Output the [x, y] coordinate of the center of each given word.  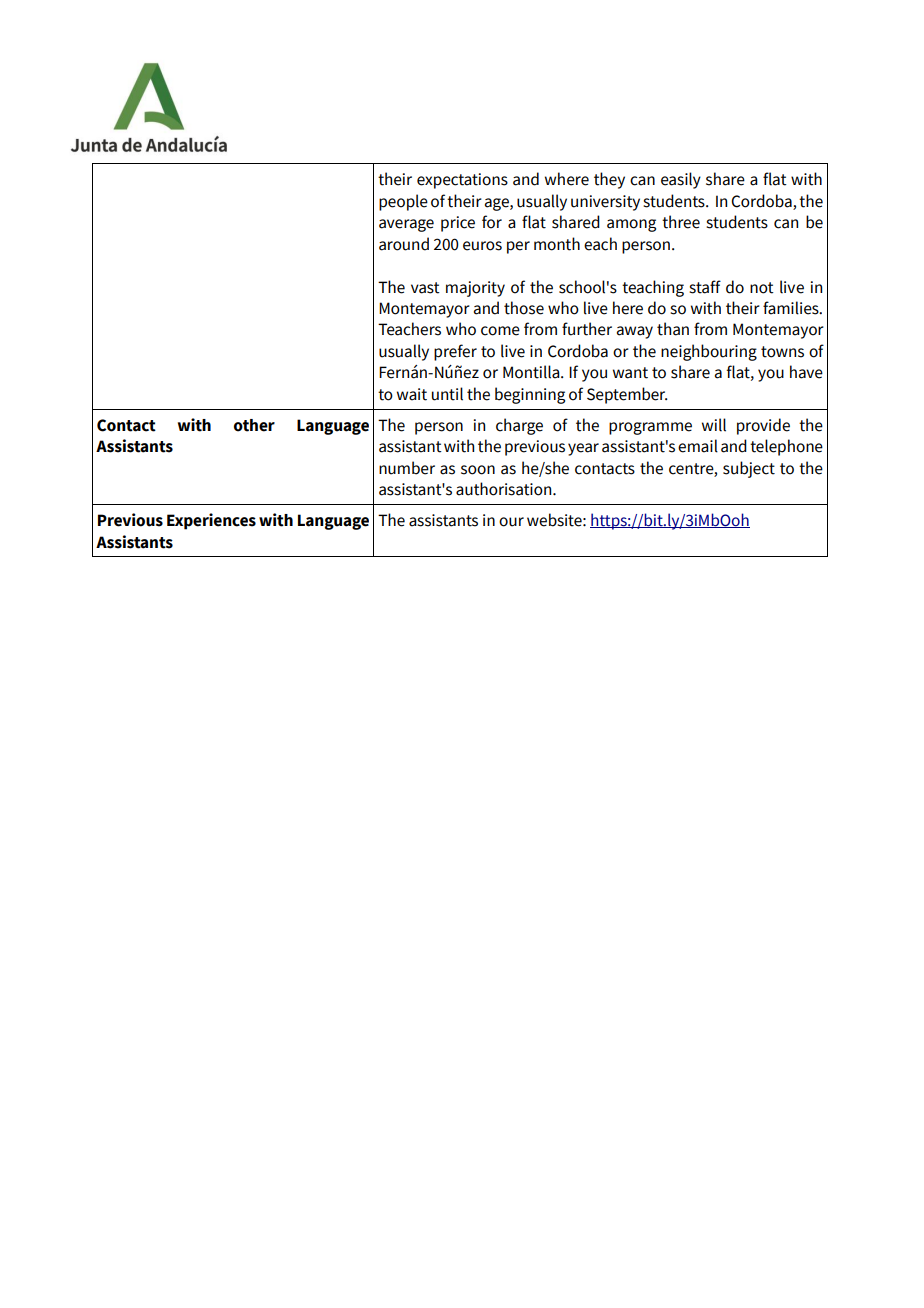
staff [705, 287]
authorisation [505, 489]
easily [681, 180]
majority [475, 289]
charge [519, 426]
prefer [455, 352]
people [403, 202]
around [404, 244]
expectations [462, 181]
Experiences [211, 521]
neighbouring [709, 352]
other [254, 425]
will [714, 425]
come [500, 331]
